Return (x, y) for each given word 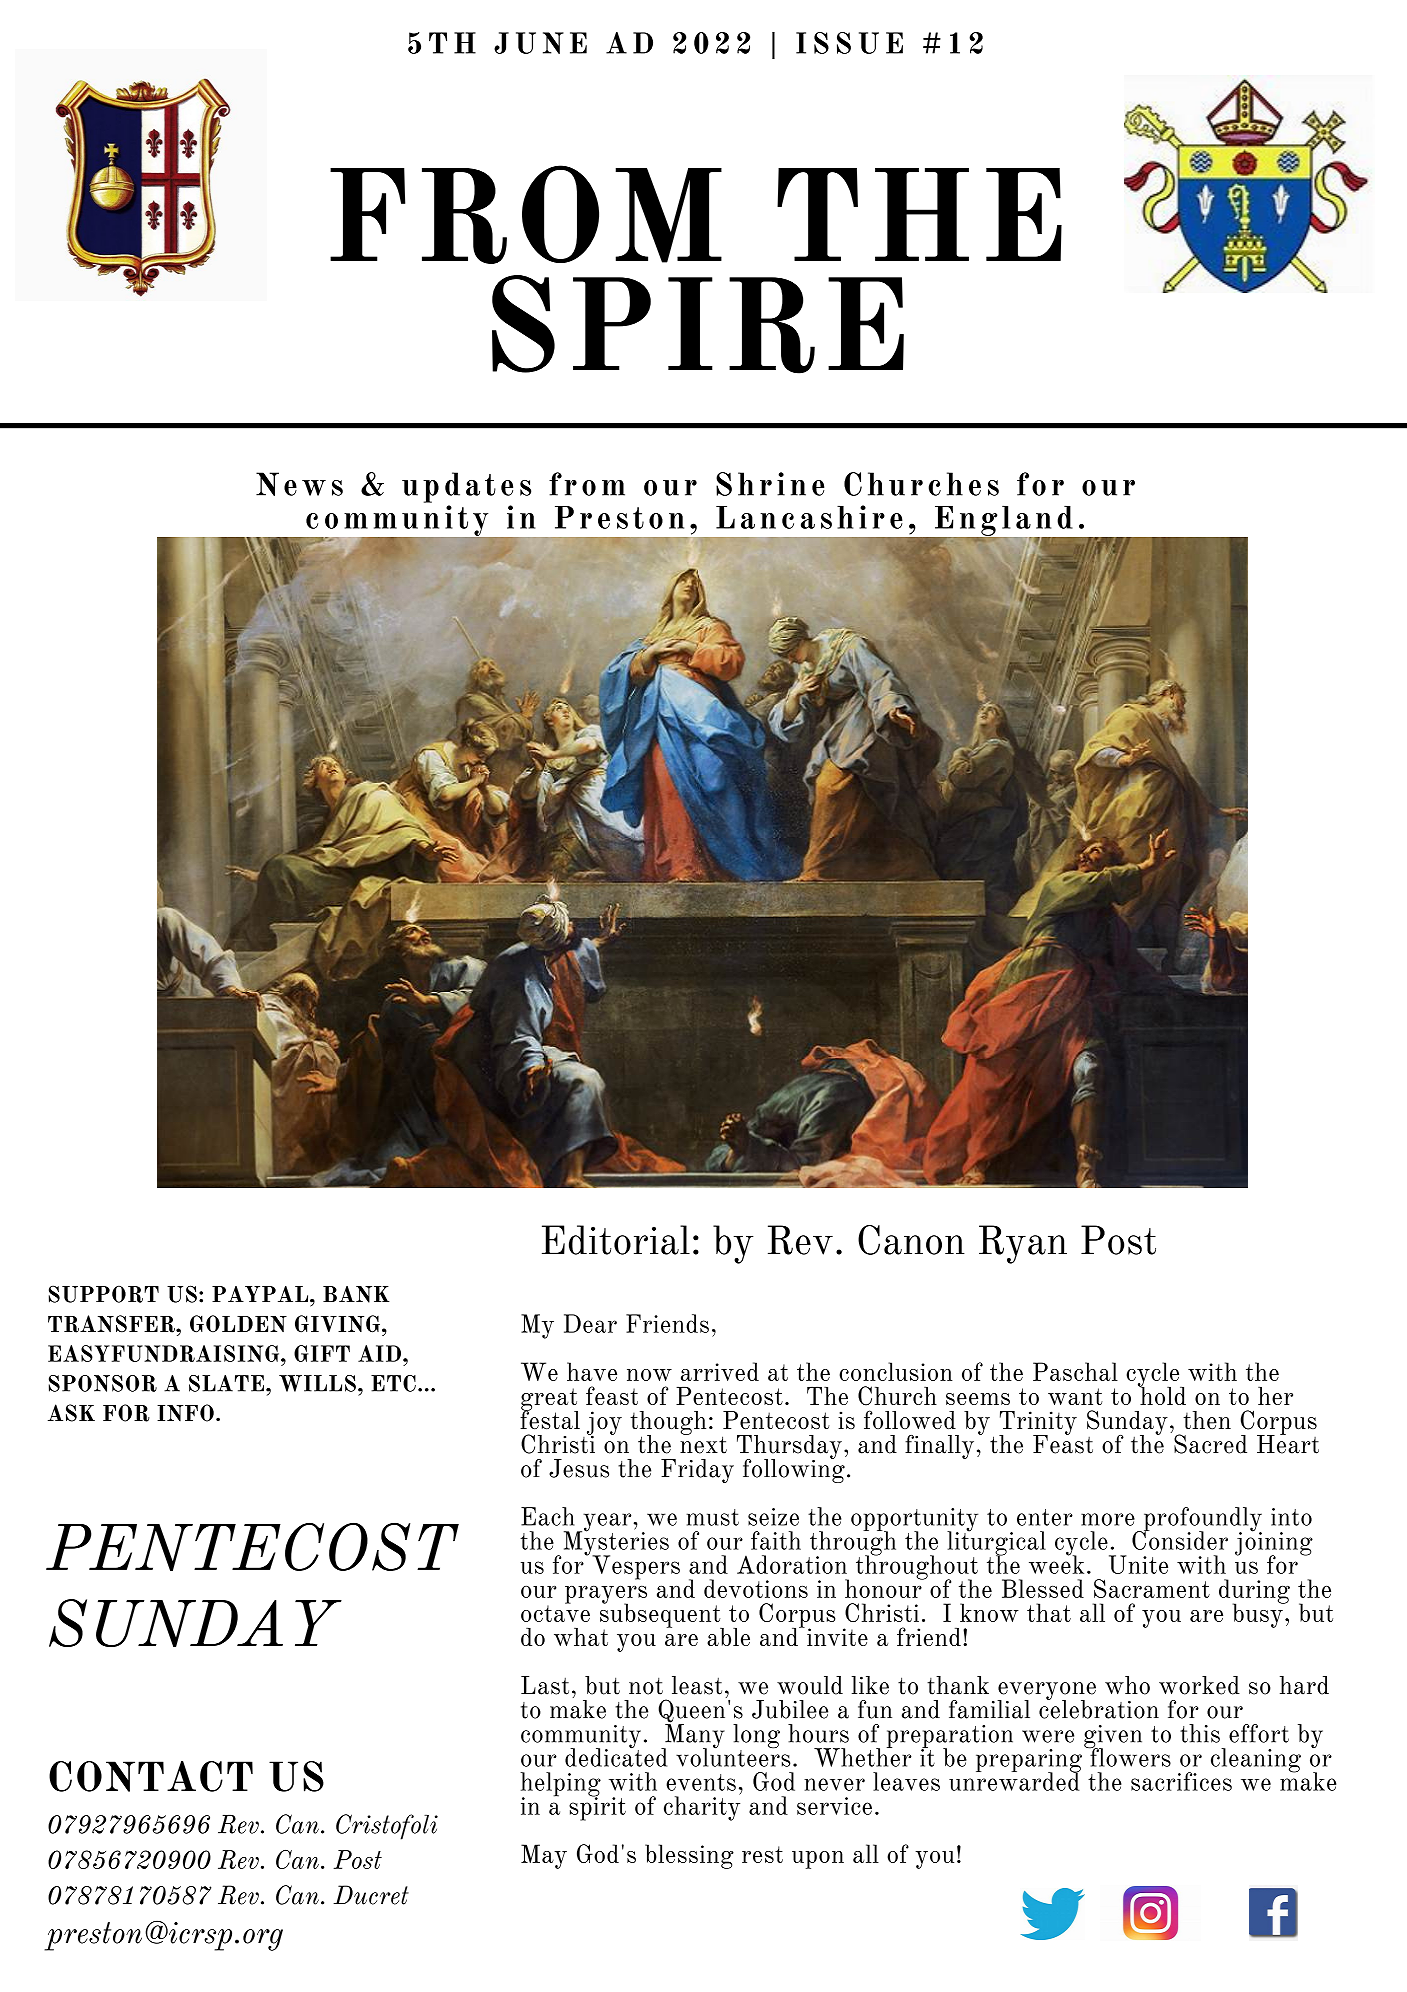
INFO (185, 1413)
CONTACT (151, 1776)
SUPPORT (104, 1294)
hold (1162, 1394)
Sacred (1210, 1444)
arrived (720, 1371)
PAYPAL (261, 1294)
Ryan (1023, 1244)
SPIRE (698, 324)
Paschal (1075, 1371)
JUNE (540, 43)
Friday (697, 1471)
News (299, 484)
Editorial (616, 1240)
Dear (590, 1323)
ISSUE (849, 43)
